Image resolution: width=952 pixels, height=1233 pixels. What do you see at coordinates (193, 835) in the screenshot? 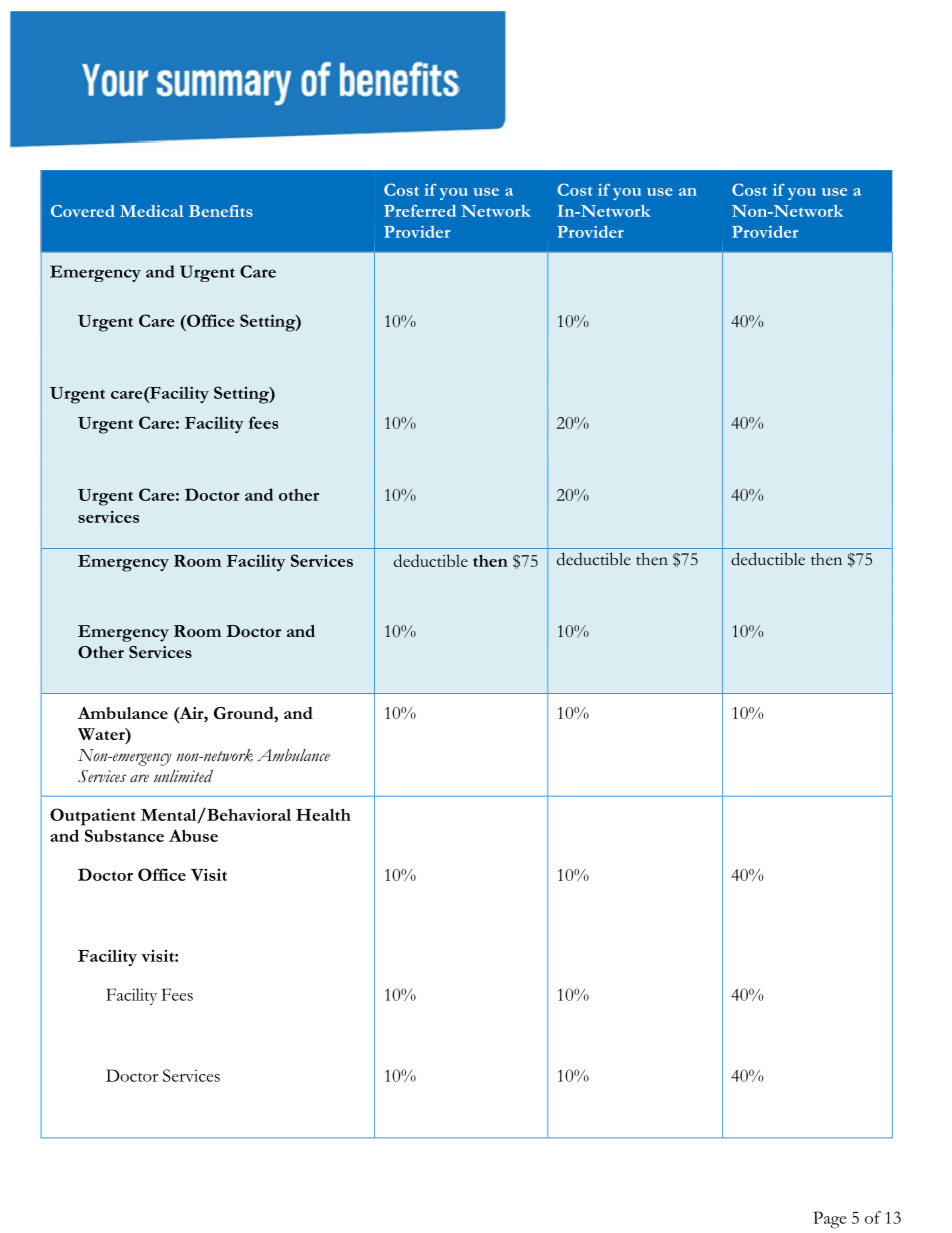
I see `Abuse` at bounding box center [193, 835].
